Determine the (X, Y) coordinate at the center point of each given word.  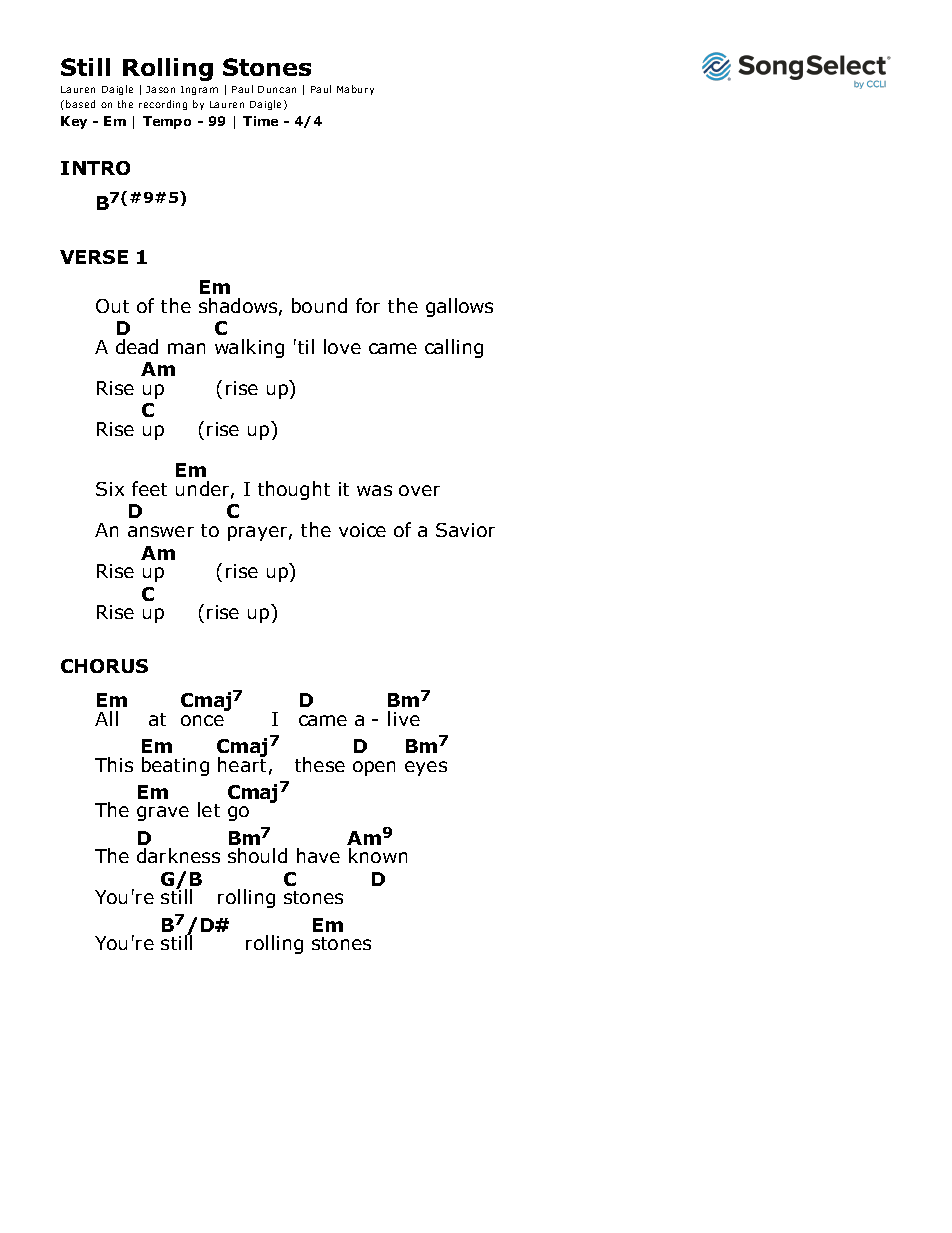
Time (260, 121)
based (80, 104)
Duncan (277, 89)
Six (110, 489)
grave (163, 813)
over (419, 490)
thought (294, 490)
